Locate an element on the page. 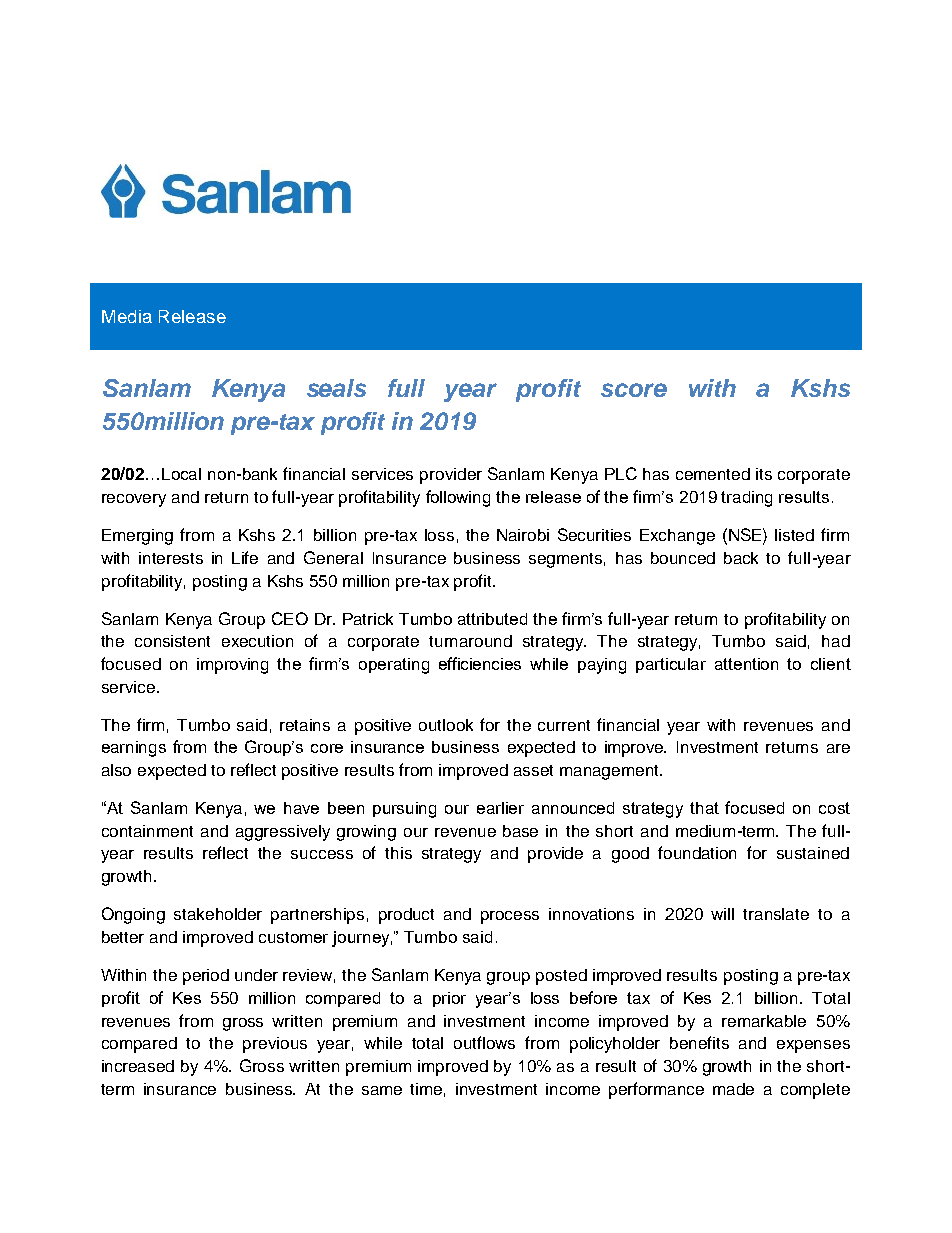  seals is located at coordinates (336, 388).
